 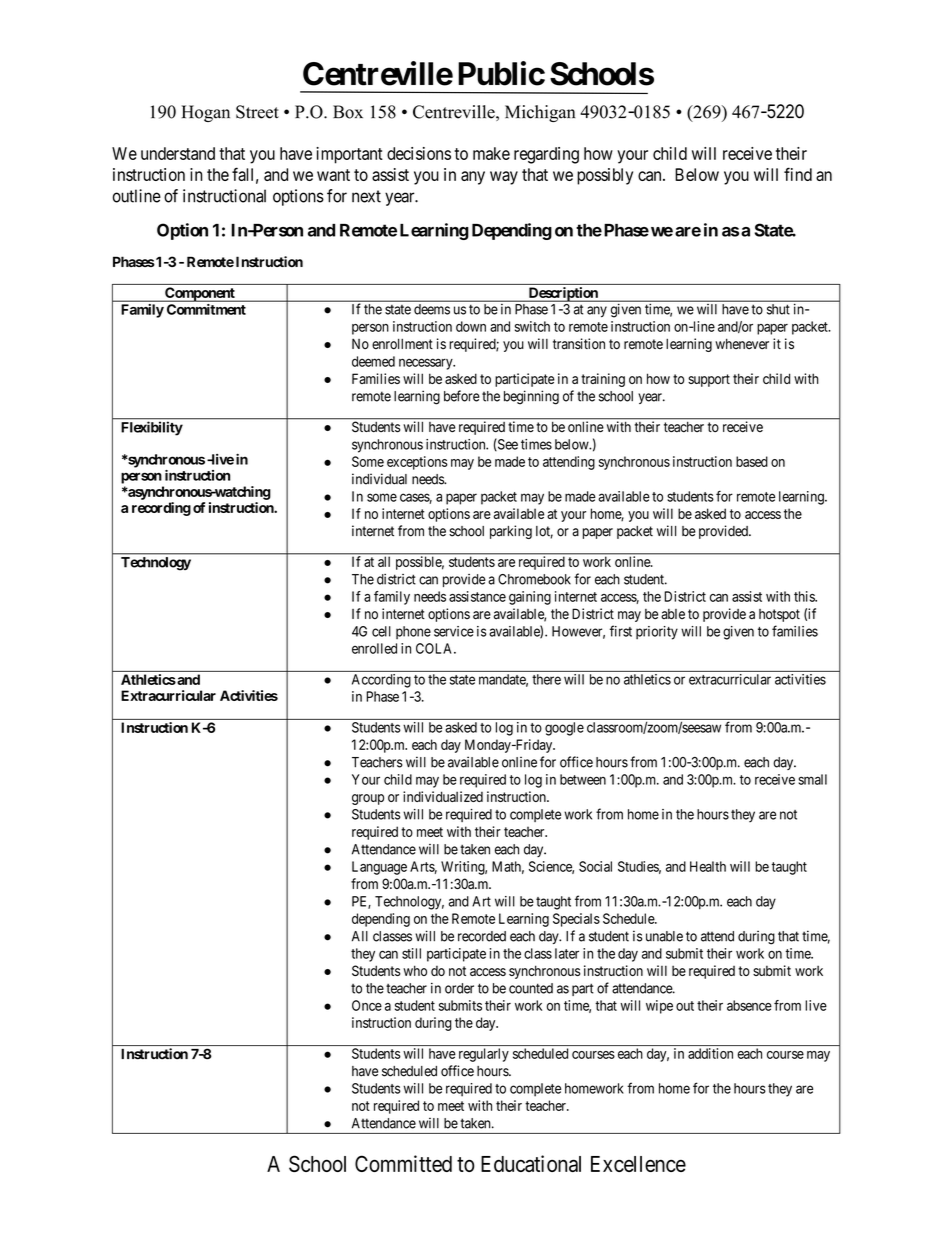 What do you see at coordinates (152, 428) in the screenshot?
I see `Flexibility` at bounding box center [152, 428].
